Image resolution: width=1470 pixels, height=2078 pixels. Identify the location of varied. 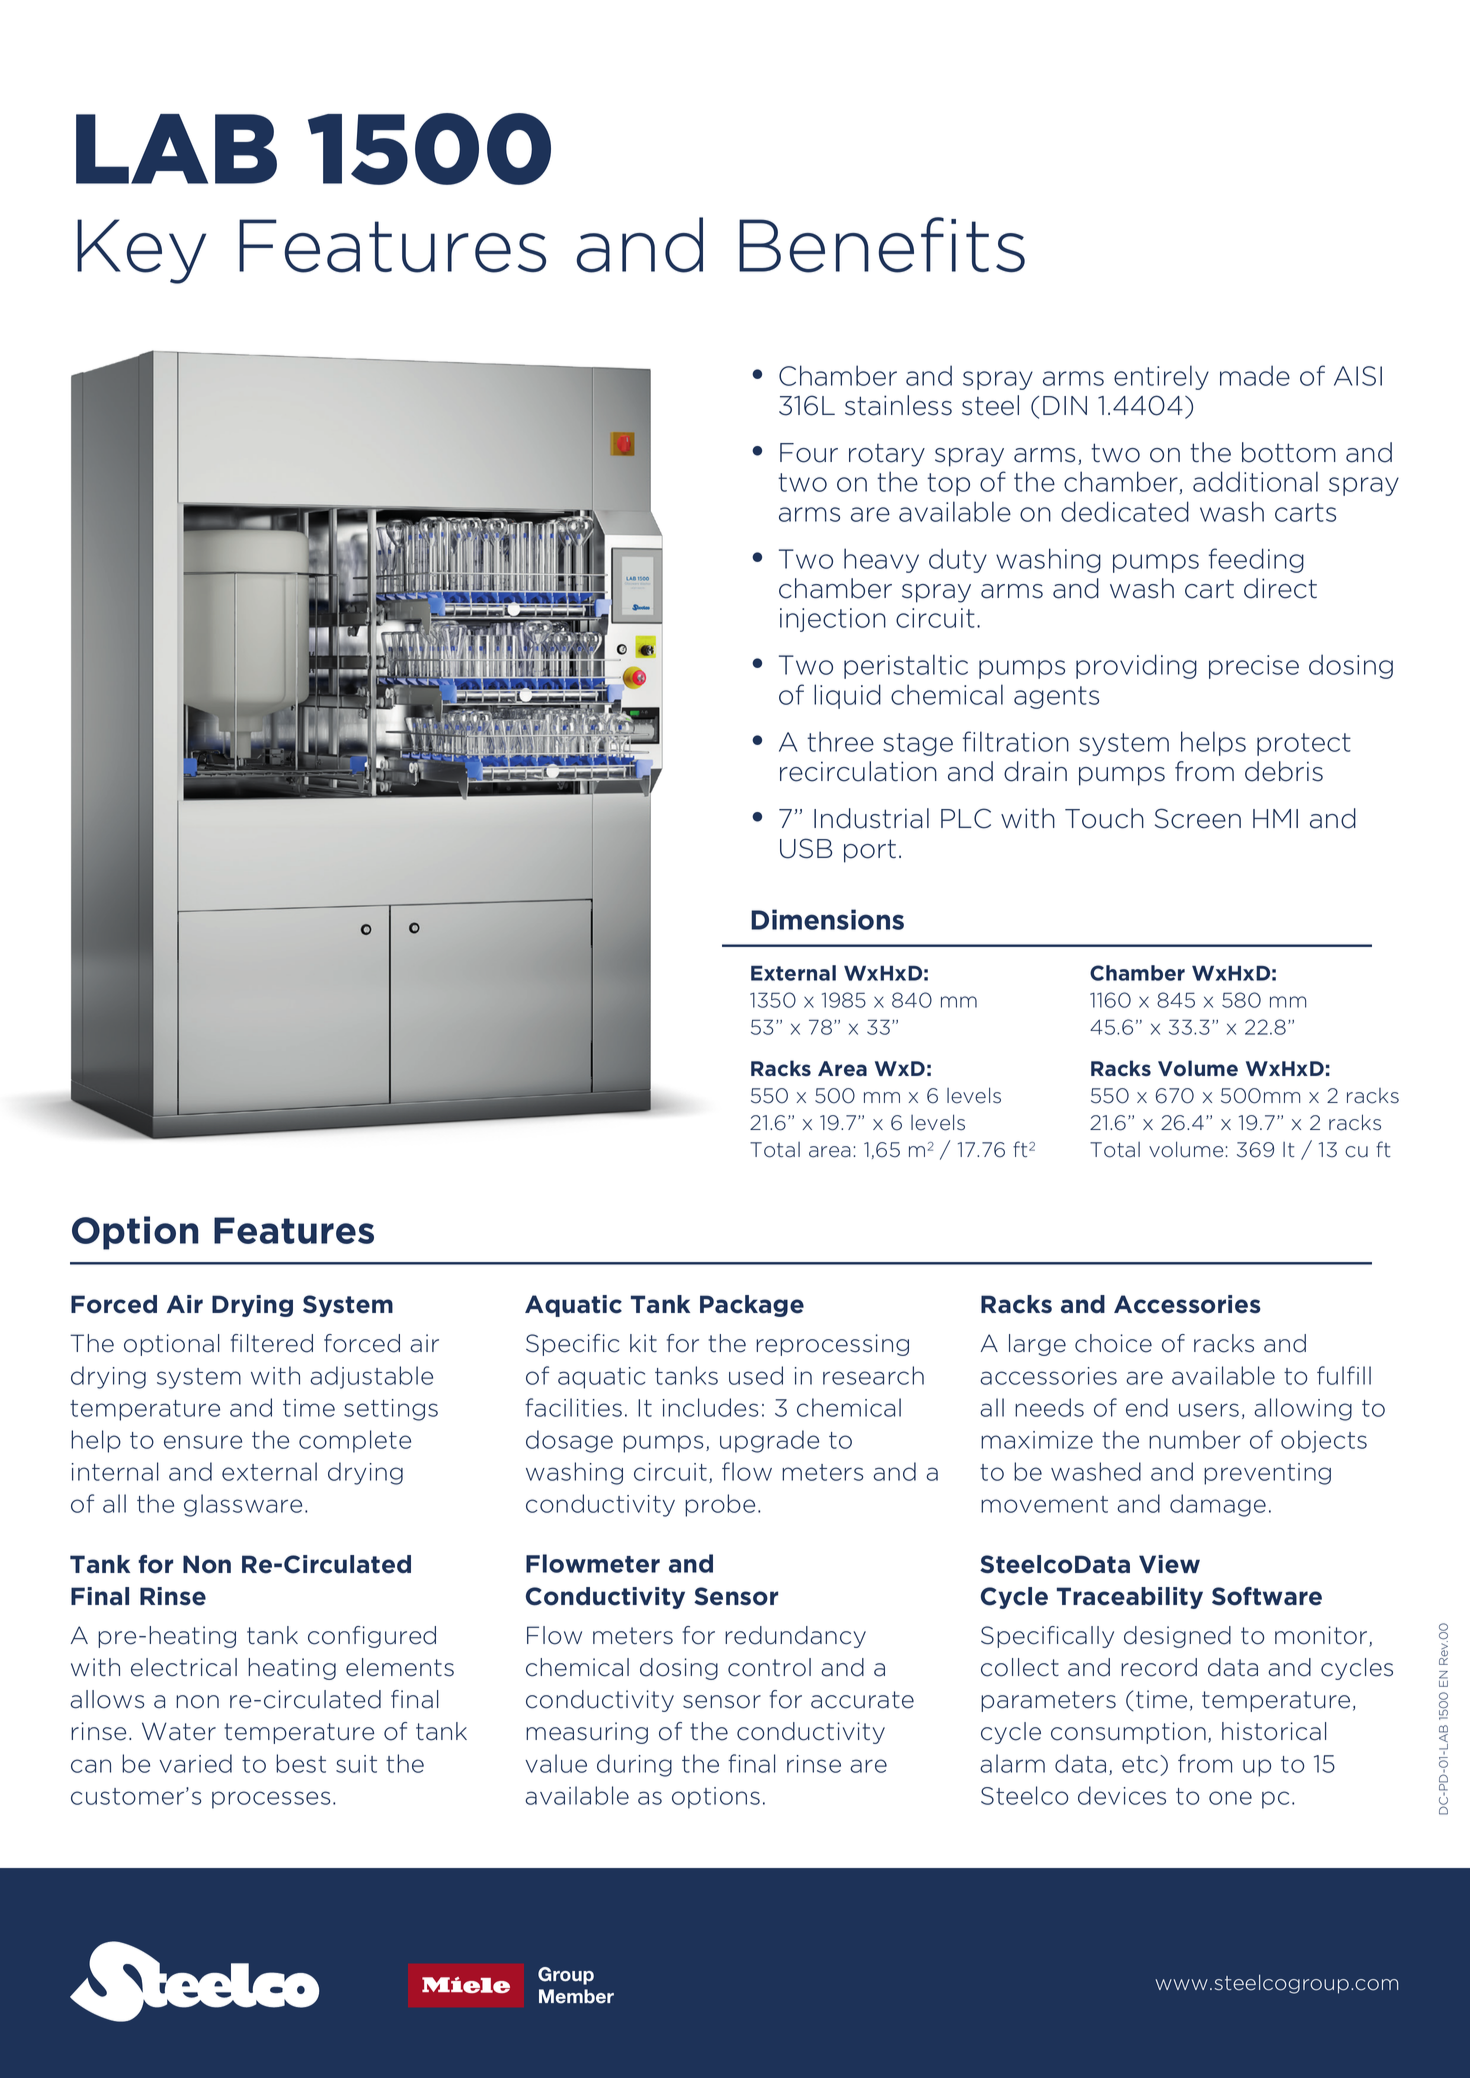
(195, 1763).
